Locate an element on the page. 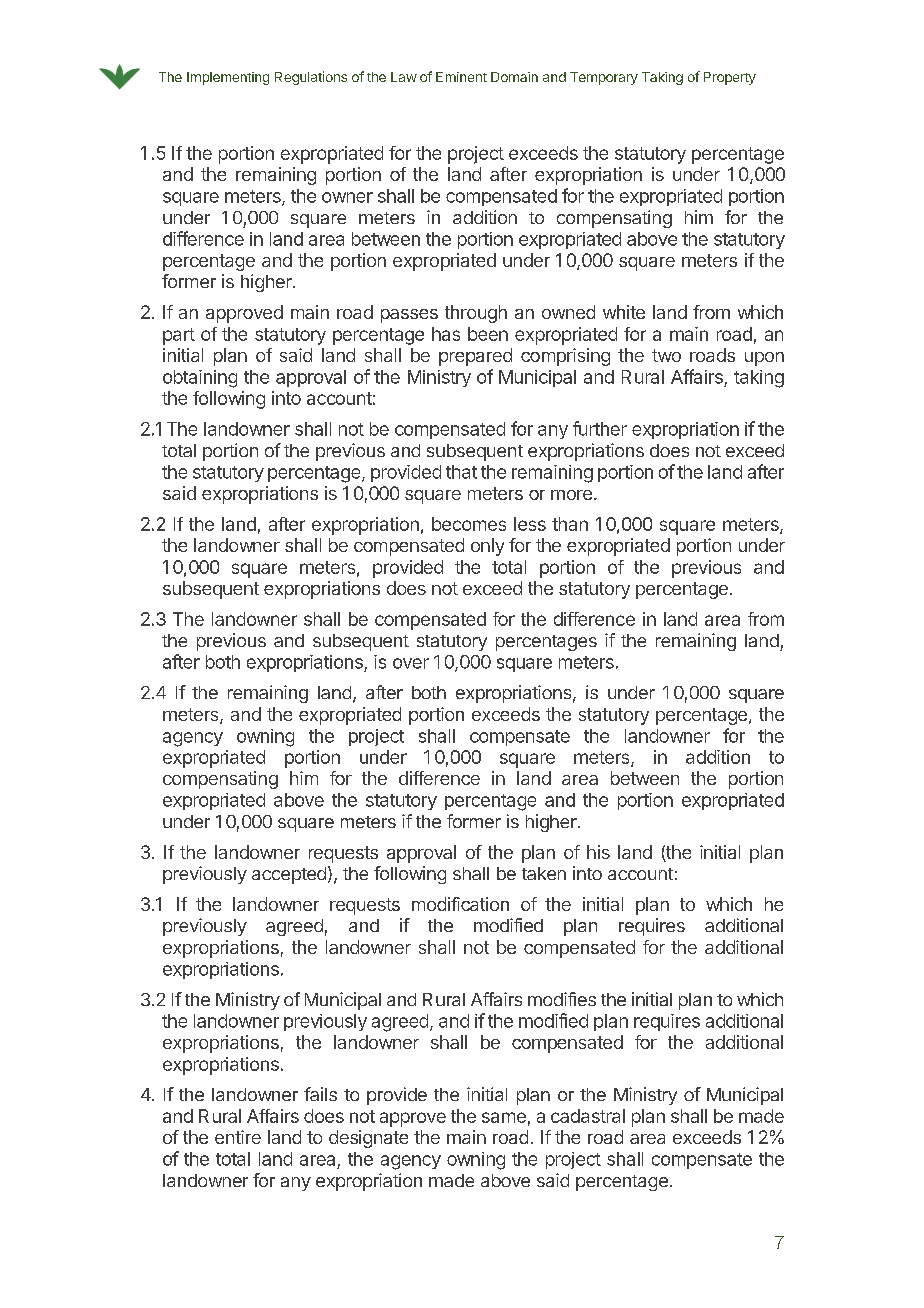  accepted is located at coordinates (289, 875).
